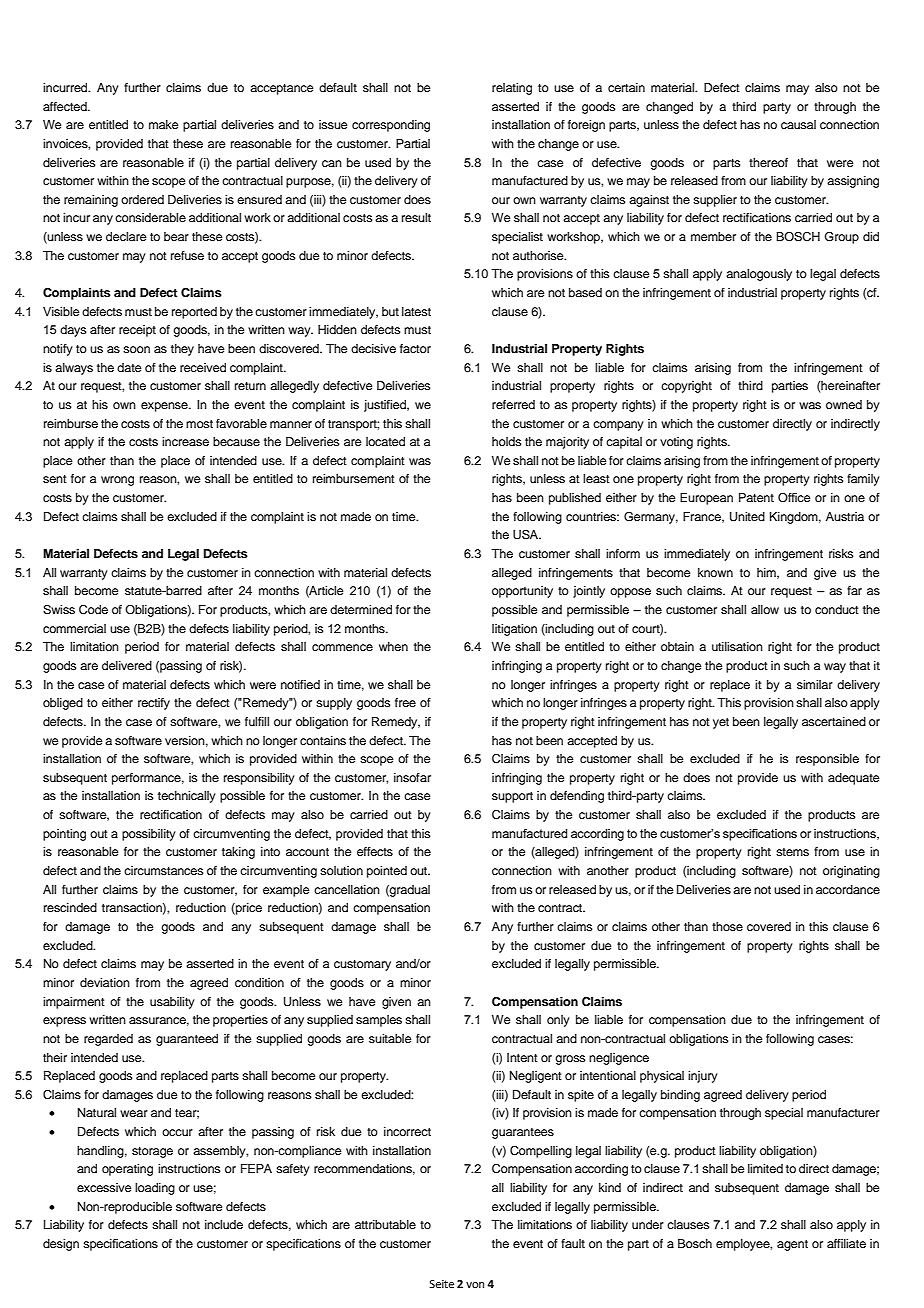 The image size is (924, 1308). Describe the element at coordinates (727, 926) in the screenshot. I see `those` at that location.
